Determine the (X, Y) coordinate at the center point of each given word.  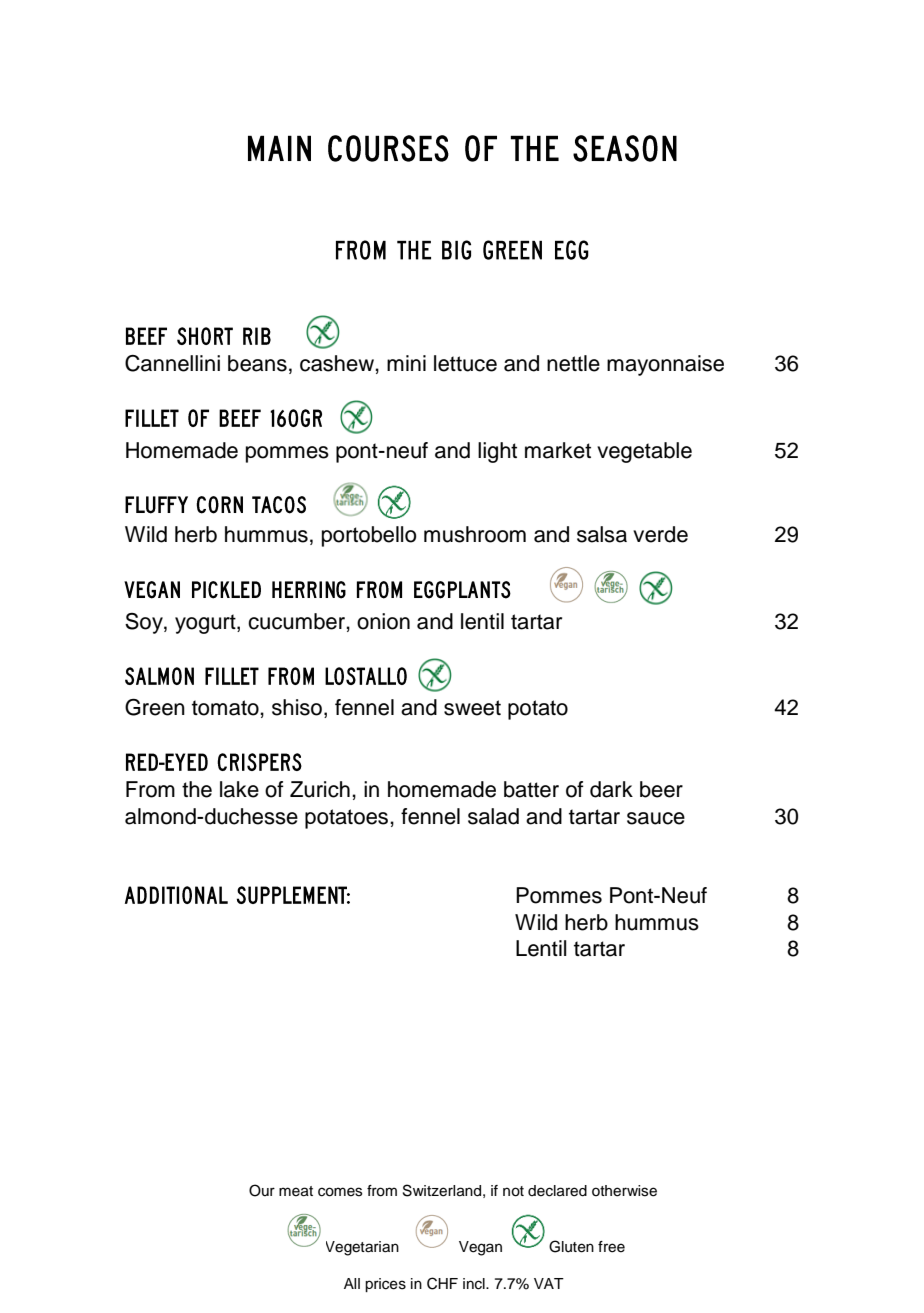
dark (611, 789)
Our (262, 1190)
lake (239, 789)
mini (406, 363)
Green (155, 707)
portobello (369, 536)
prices (385, 1285)
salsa (602, 534)
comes (340, 1192)
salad (493, 816)
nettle (573, 363)
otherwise (624, 1191)
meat (296, 1191)
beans (257, 363)
